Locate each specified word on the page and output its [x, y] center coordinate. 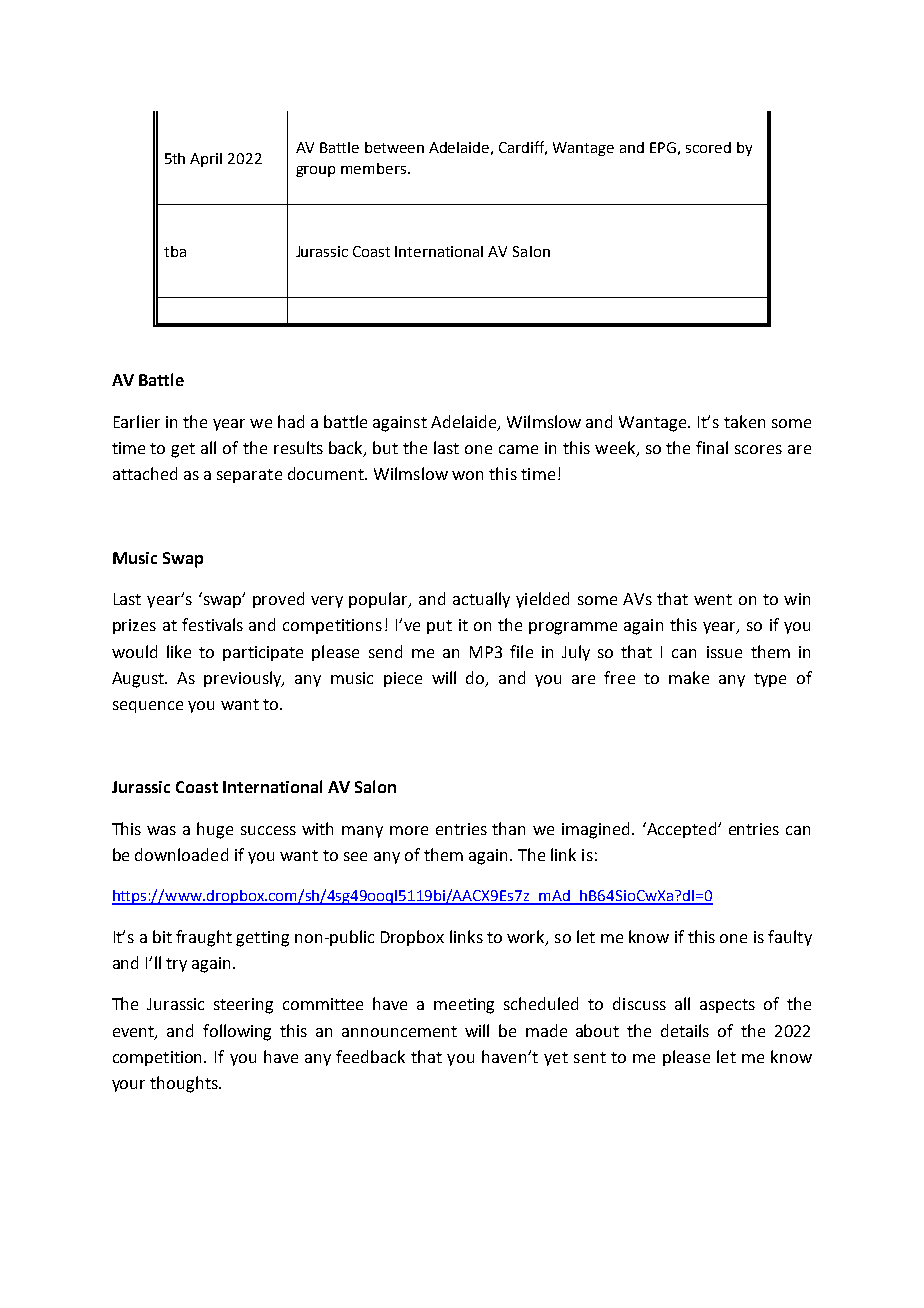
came [518, 449]
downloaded [181, 854]
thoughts [185, 1084]
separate [249, 476]
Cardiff [523, 148]
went [713, 599]
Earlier [137, 421]
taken [744, 421]
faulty [790, 938]
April [206, 160]
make [689, 677]
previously [244, 679]
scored [708, 147]
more [409, 830]
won [467, 475]
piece [403, 679]
